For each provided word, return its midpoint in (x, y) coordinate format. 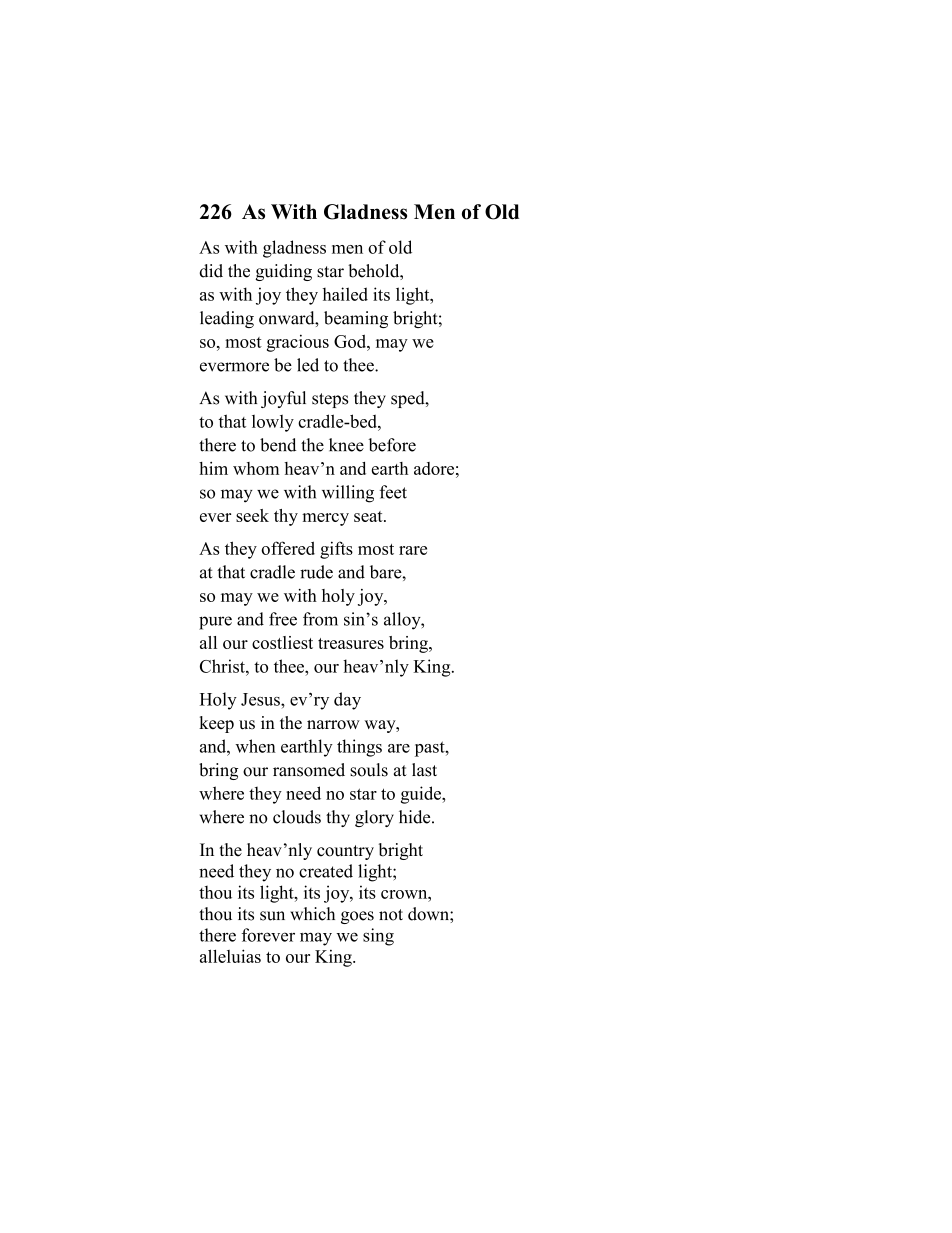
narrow (333, 725)
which (312, 914)
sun (272, 916)
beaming (356, 319)
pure (215, 623)
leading (227, 319)
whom (256, 468)
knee (346, 445)
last (424, 770)
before (392, 445)
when (255, 746)
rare (413, 550)
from (320, 619)
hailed (345, 294)
